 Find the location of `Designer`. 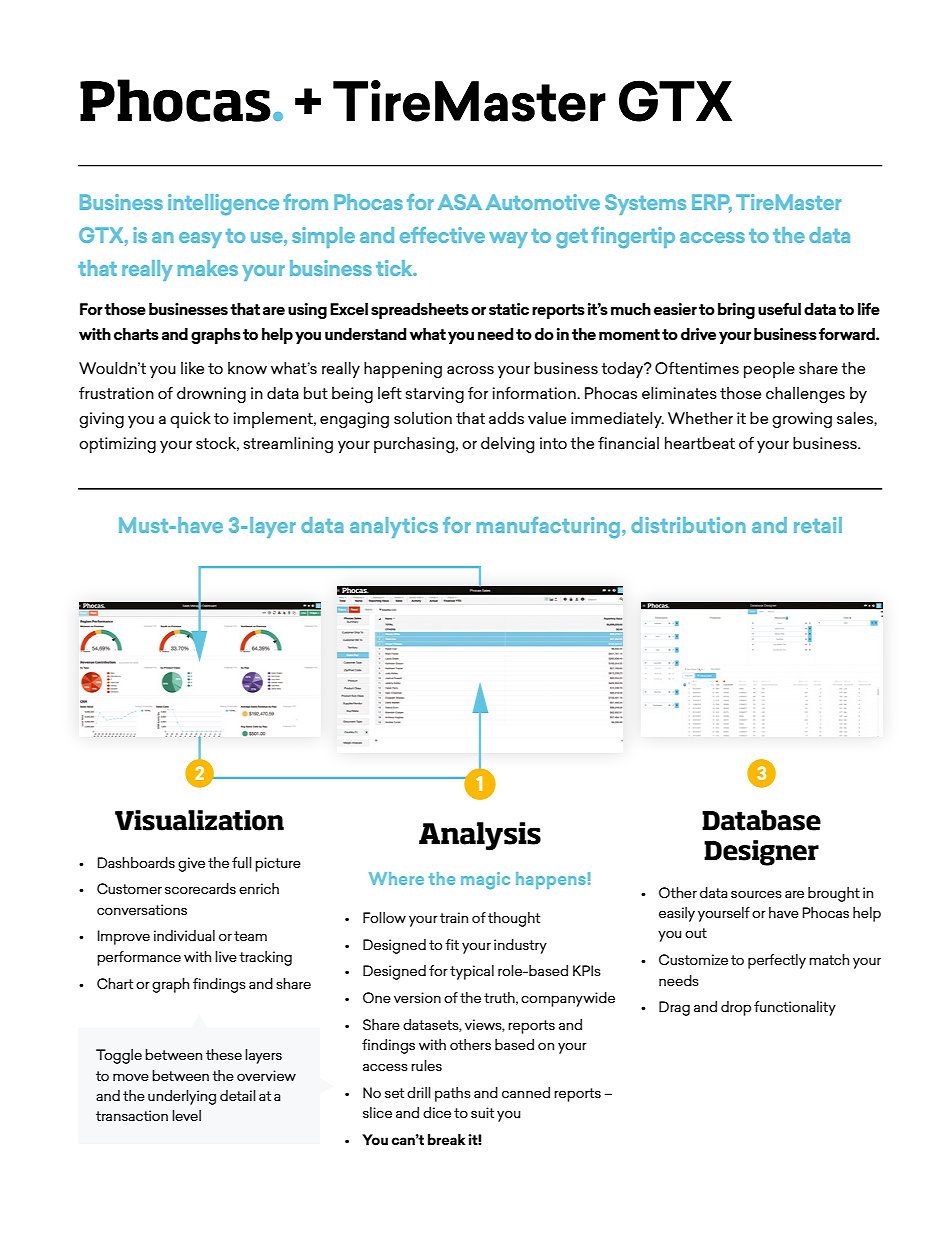

Designer is located at coordinates (761, 853).
